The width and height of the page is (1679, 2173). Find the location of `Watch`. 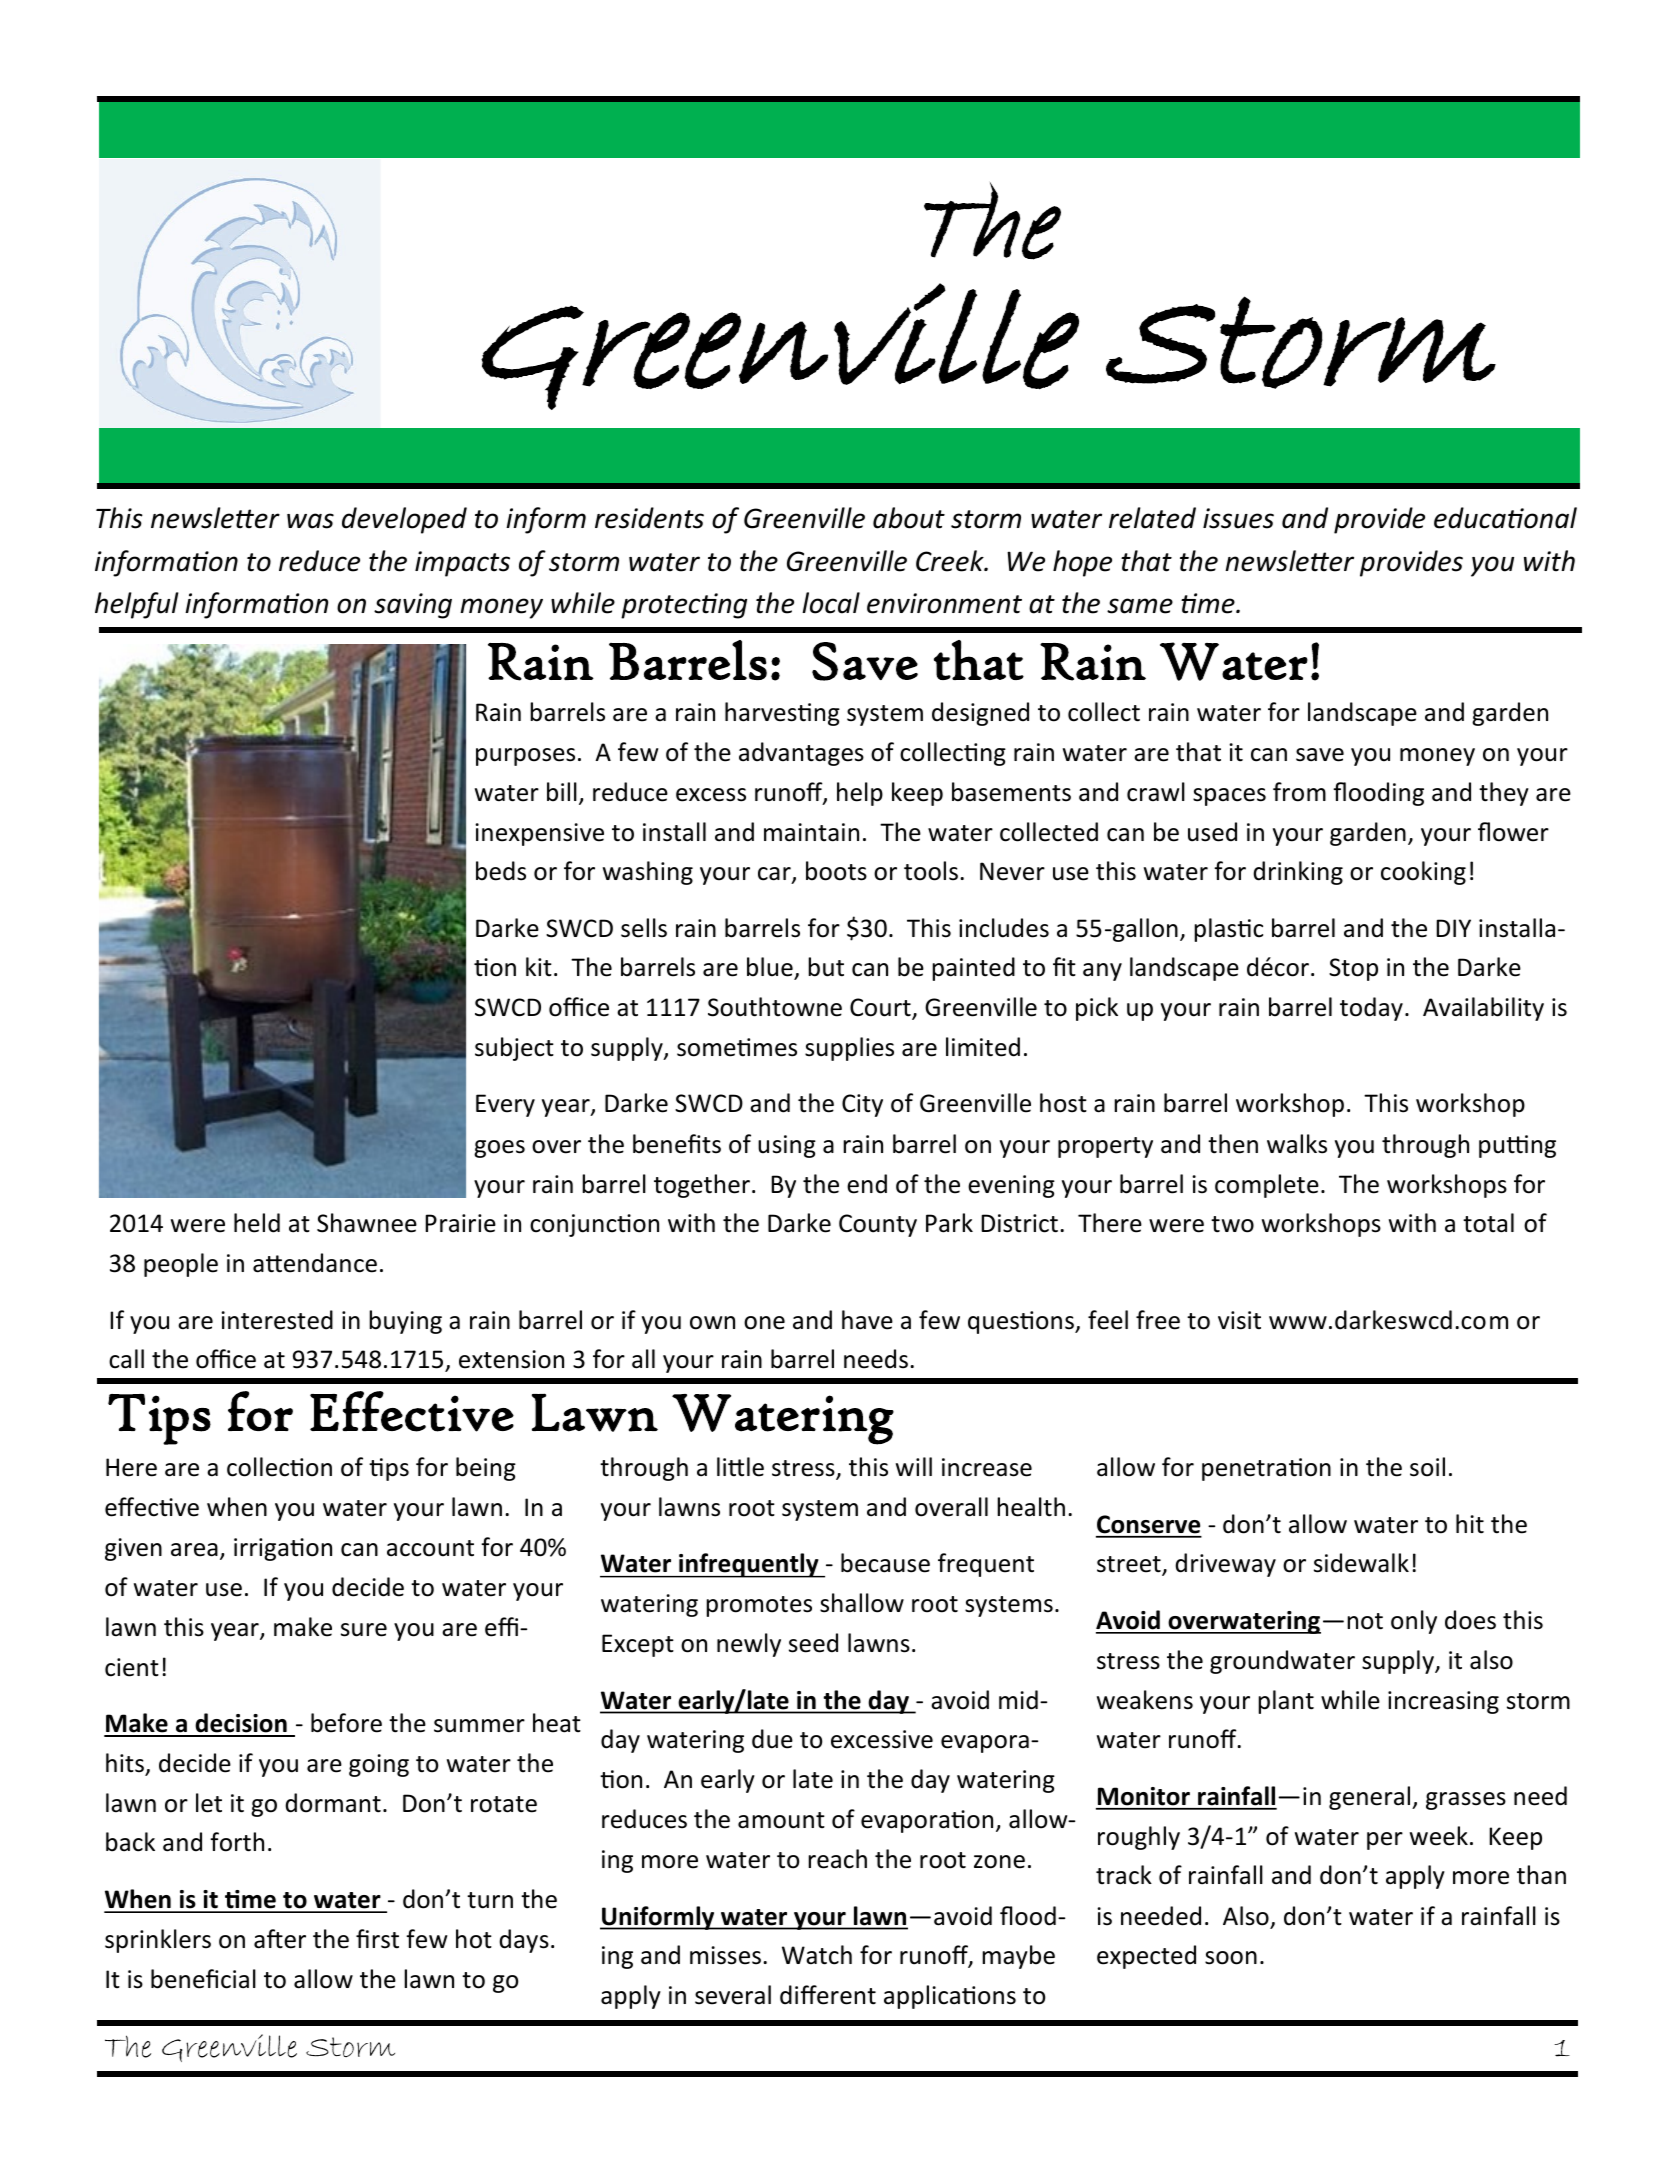

Watch is located at coordinates (817, 1955).
